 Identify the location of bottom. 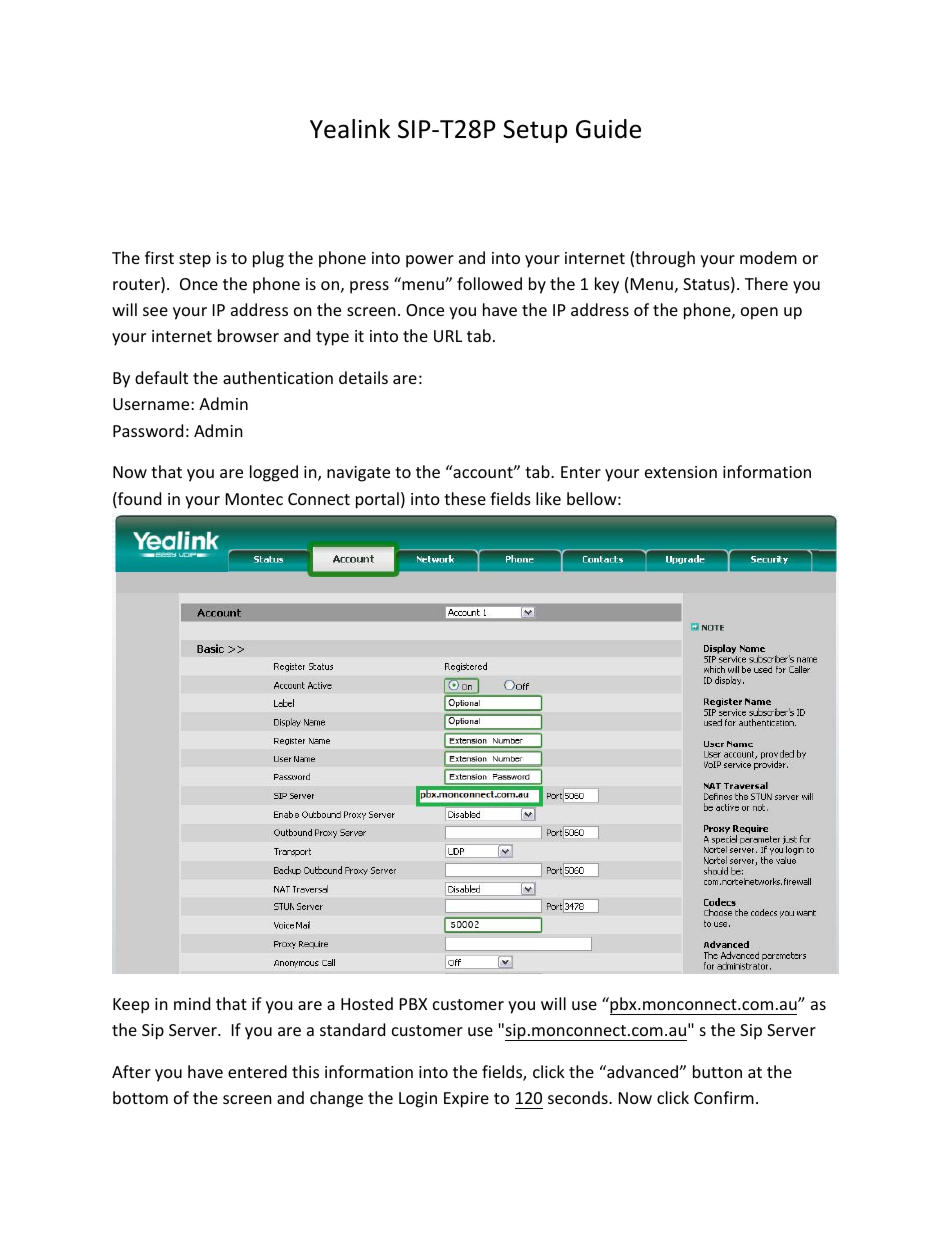
(140, 1097).
